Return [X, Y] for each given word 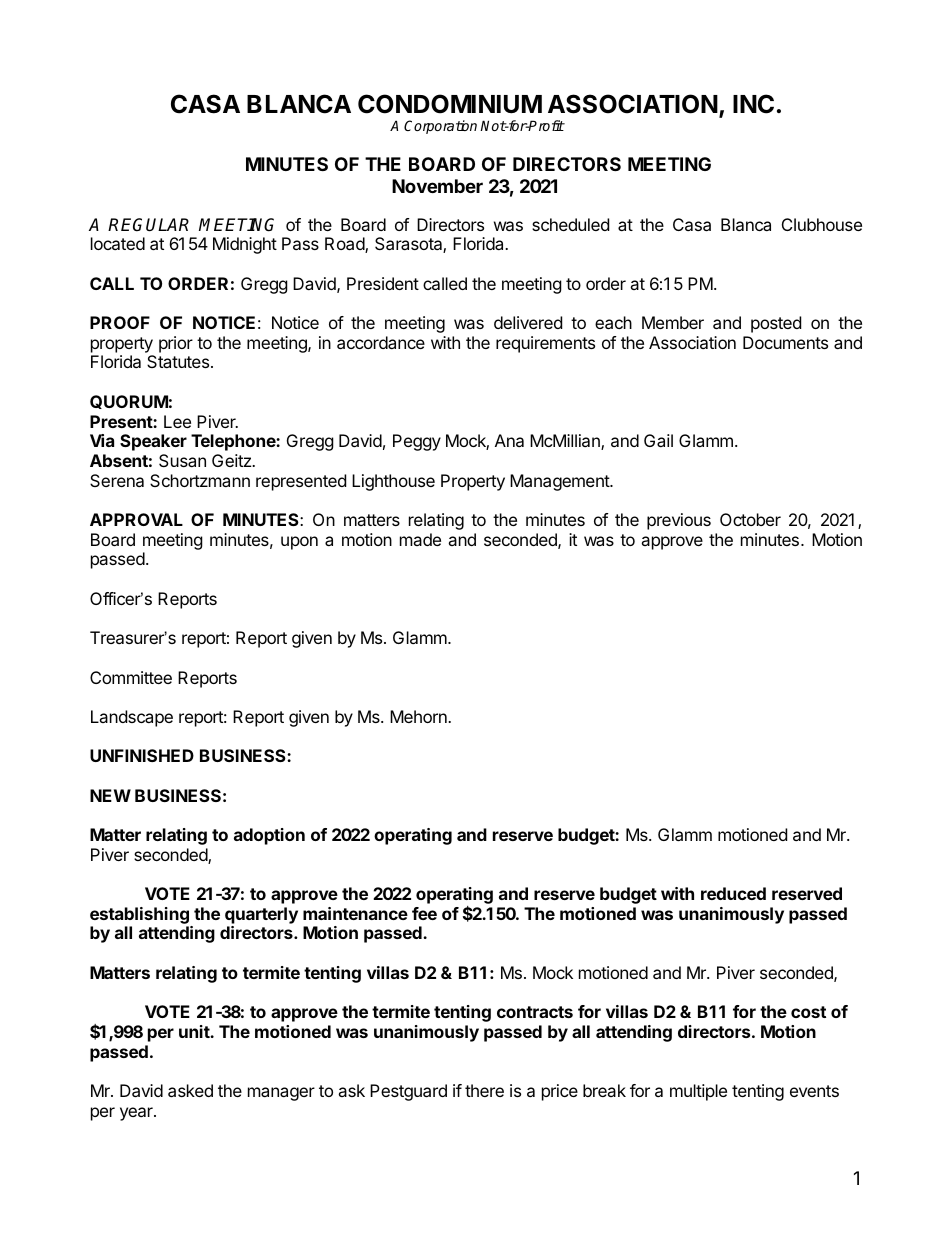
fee [424, 913]
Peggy [417, 442]
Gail [658, 440]
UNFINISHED [142, 755]
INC [753, 104]
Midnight [245, 245]
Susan [182, 460]
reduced [733, 893]
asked [190, 1090]
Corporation [440, 127]
